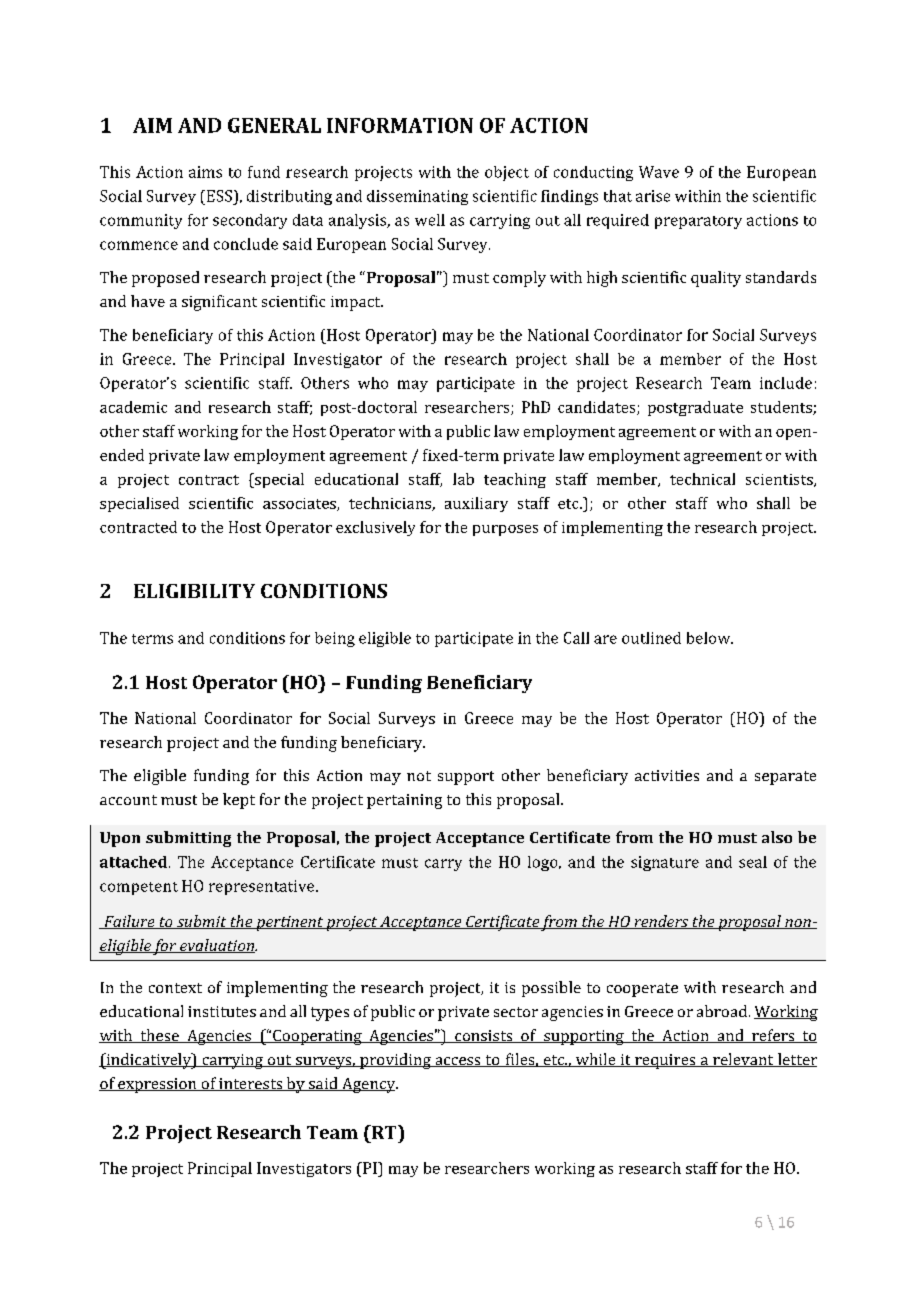  I want to click on academic, so click(133, 407).
